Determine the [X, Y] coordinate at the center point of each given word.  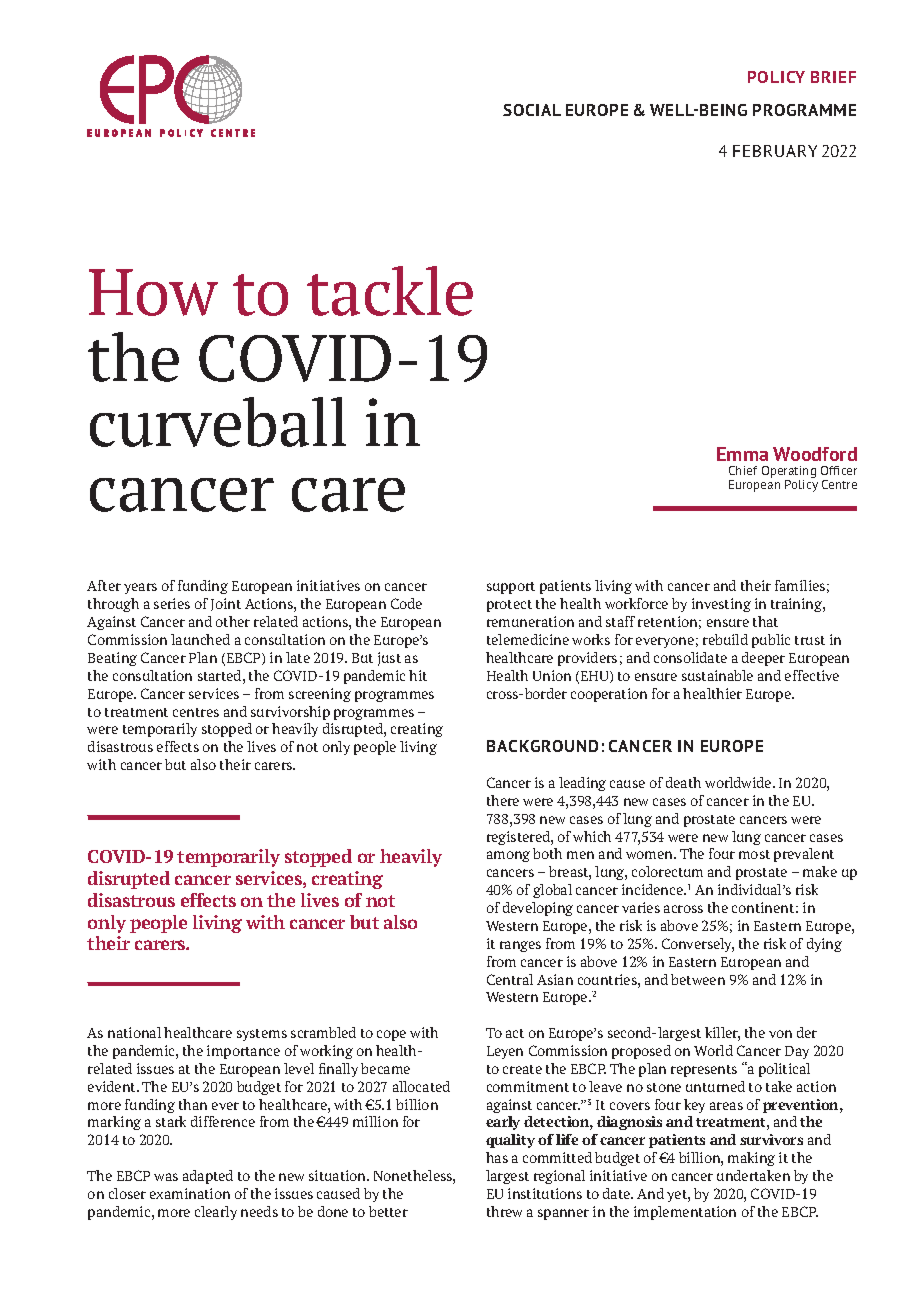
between [698, 979]
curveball [218, 422]
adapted [208, 1177]
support [511, 588]
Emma [742, 454]
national [134, 1032]
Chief [743, 470]
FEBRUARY [775, 151]
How [153, 292]
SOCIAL [532, 110]
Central [510, 979]
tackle [390, 291]
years [140, 588]
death [683, 782]
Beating [112, 659]
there [503, 800]
